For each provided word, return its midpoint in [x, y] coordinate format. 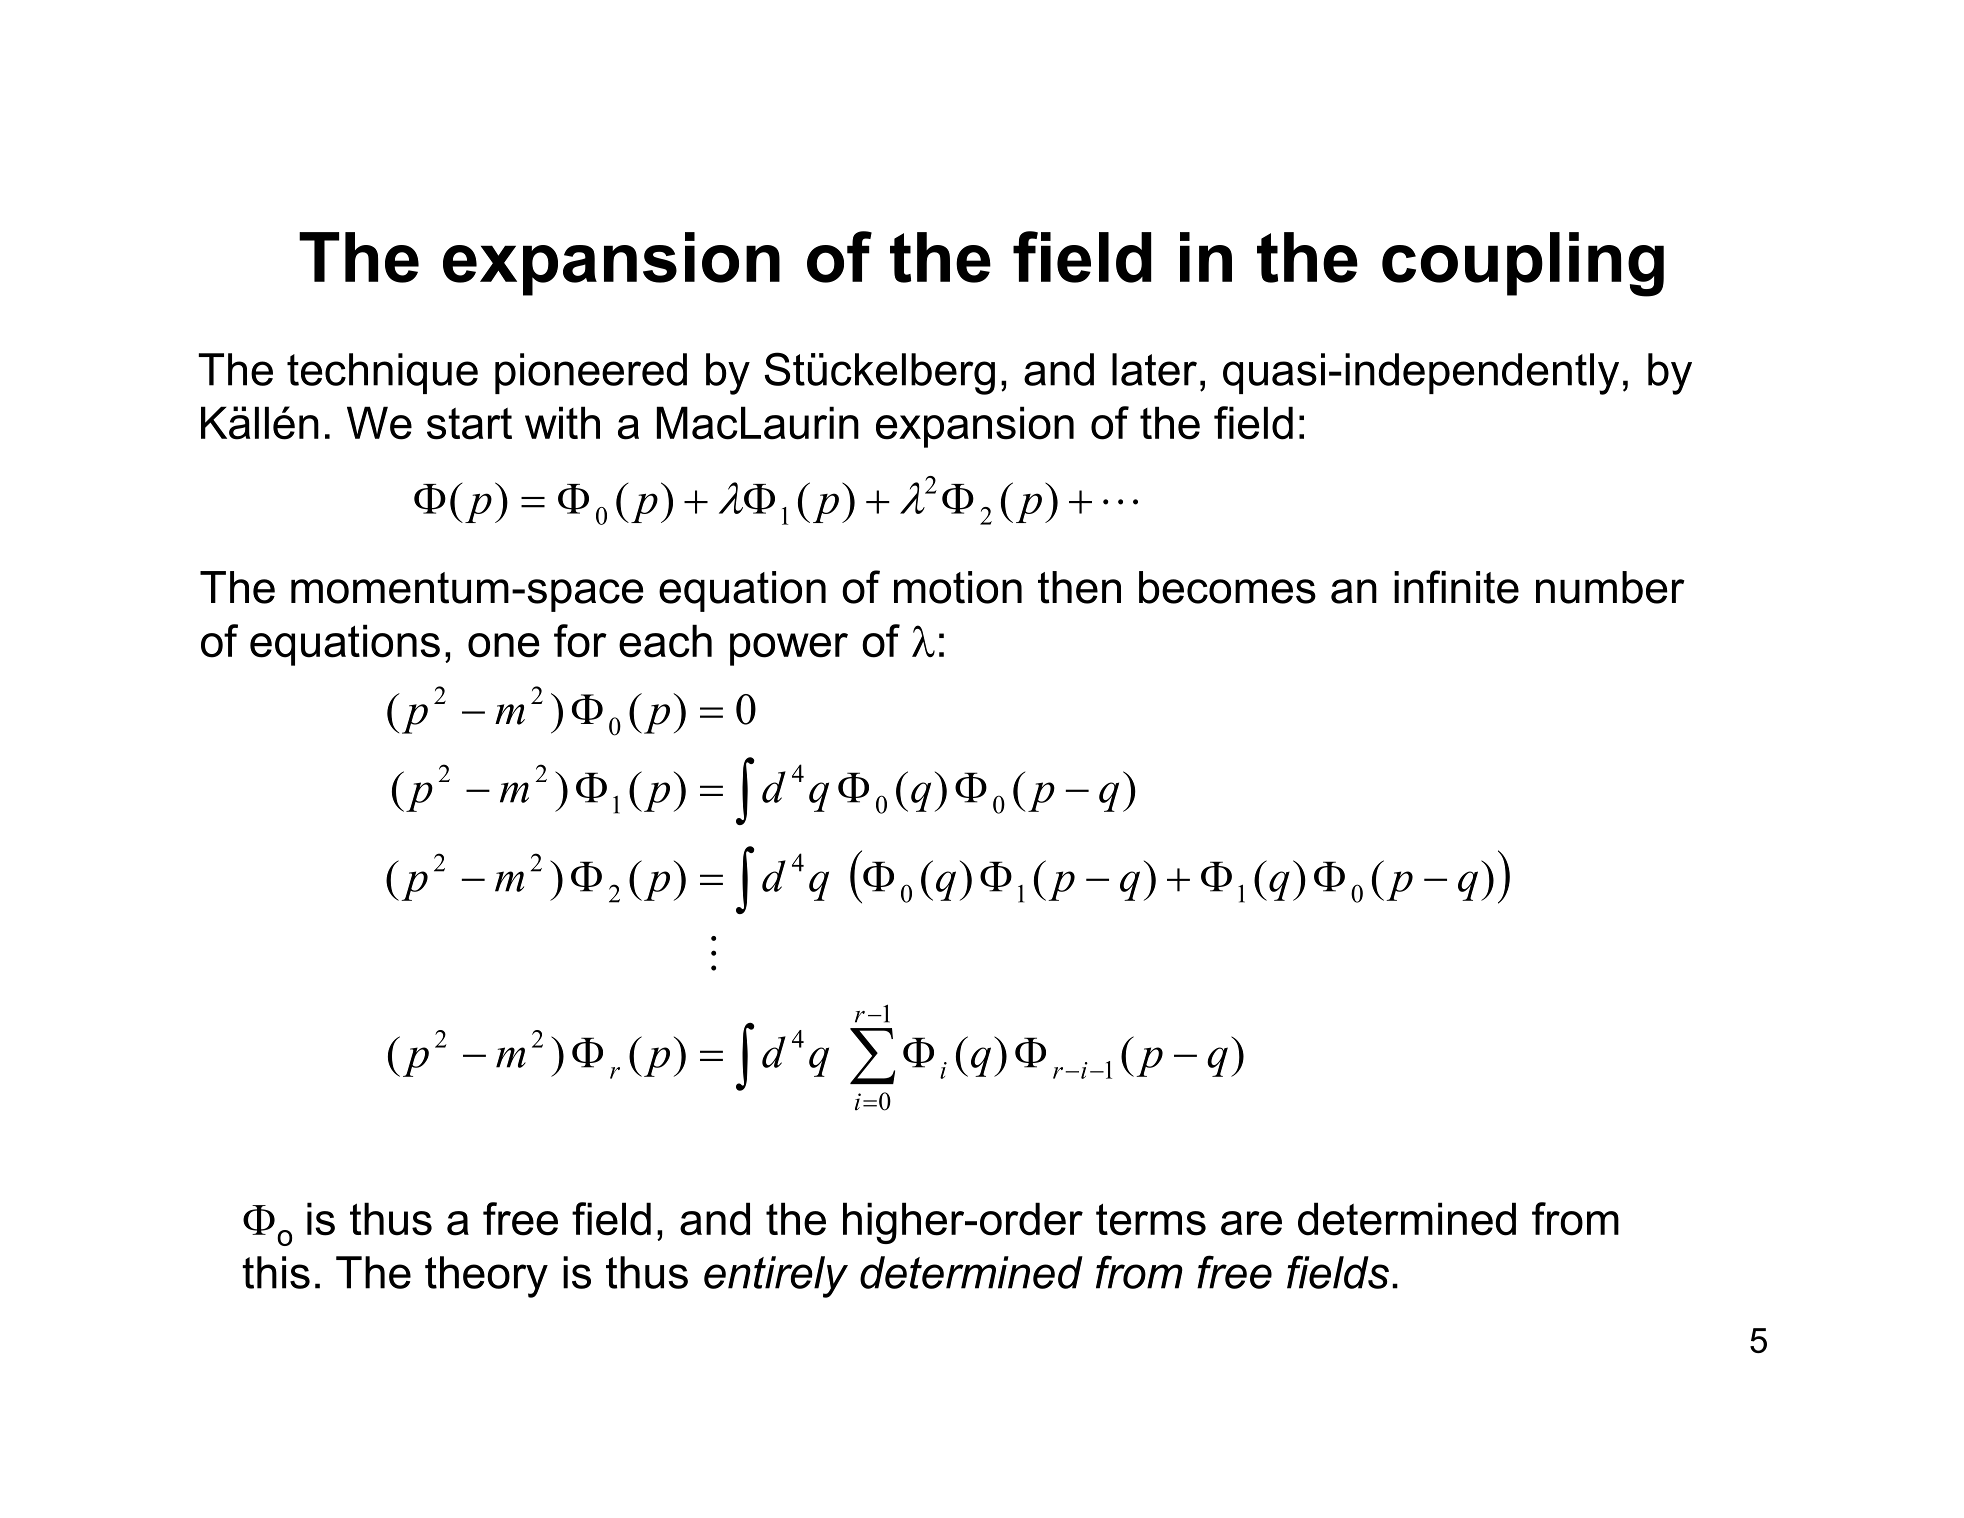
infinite [1456, 587]
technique [382, 373]
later [1154, 369]
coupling [1523, 264]
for [580, 641]
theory [486, 1277]
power [789, 649]
